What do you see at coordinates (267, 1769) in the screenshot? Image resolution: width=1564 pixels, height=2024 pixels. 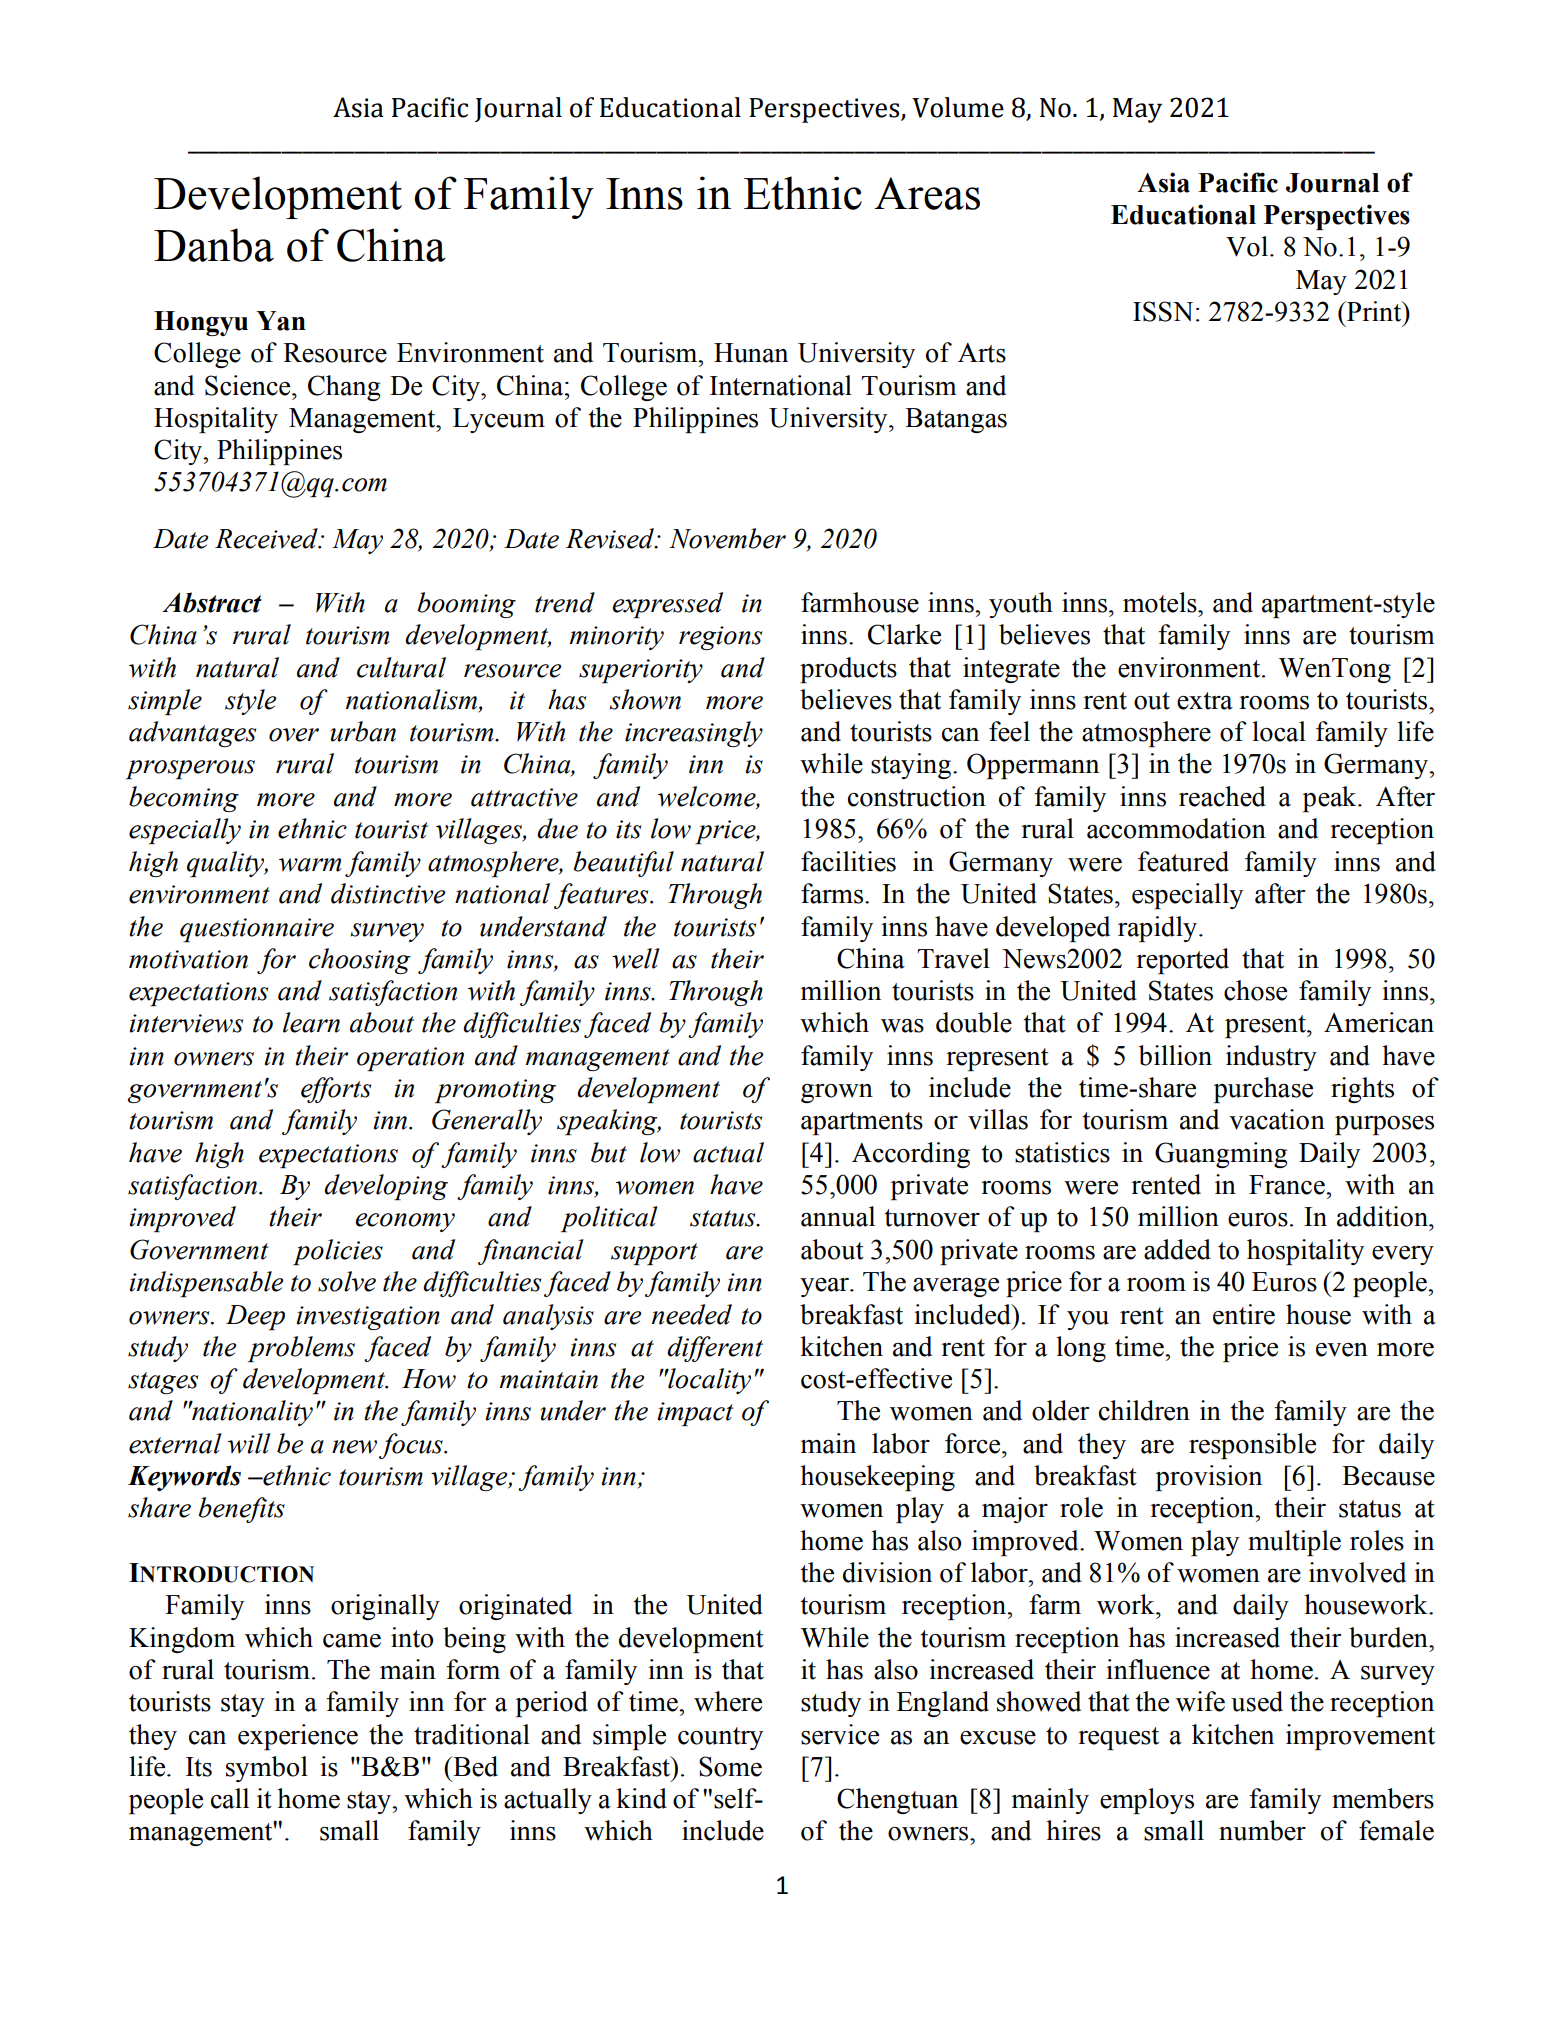 I see `symbol` at bounding box center [267, 1769].
